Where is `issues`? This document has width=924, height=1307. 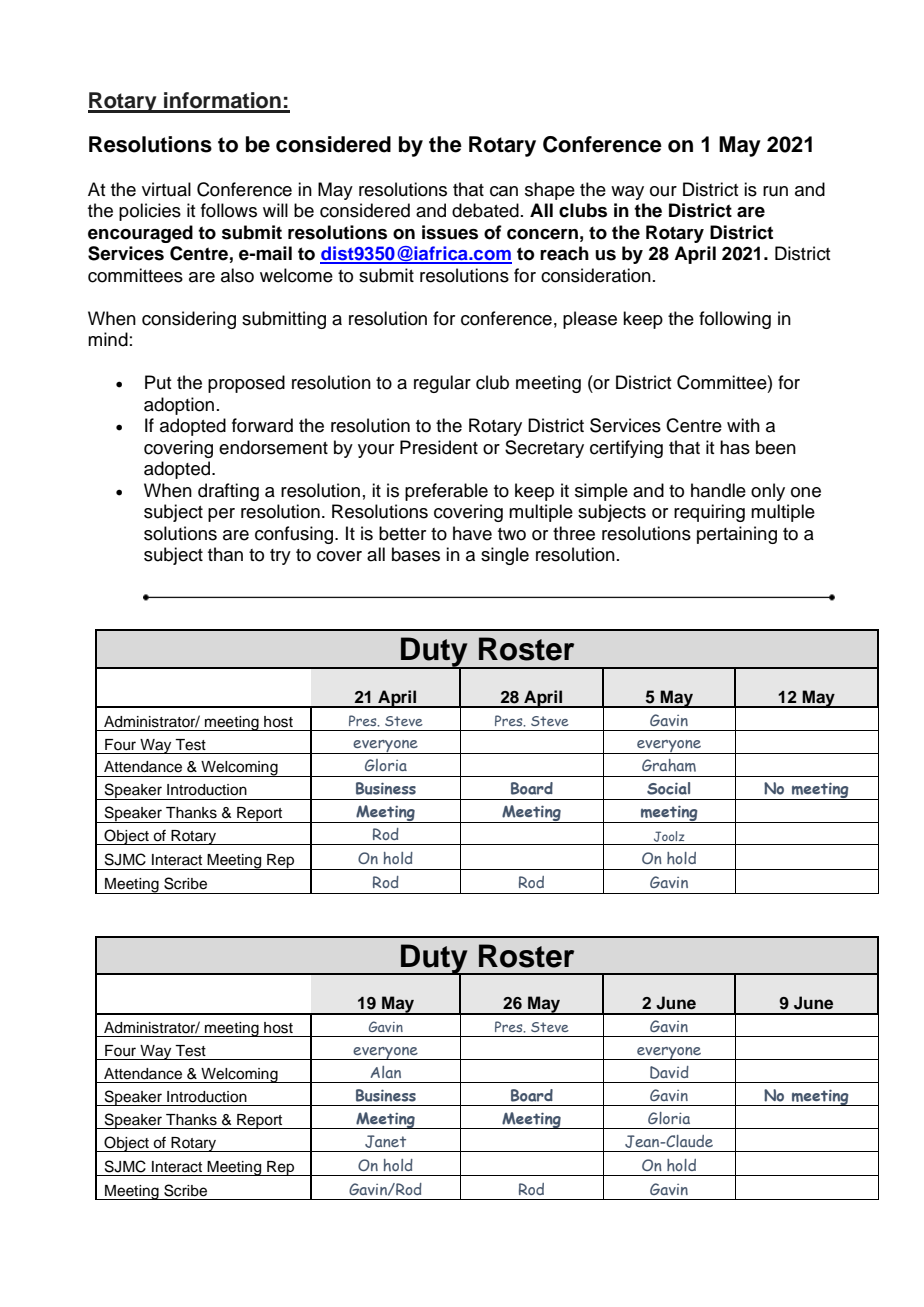 issues is located at coordinates (450, 232).
